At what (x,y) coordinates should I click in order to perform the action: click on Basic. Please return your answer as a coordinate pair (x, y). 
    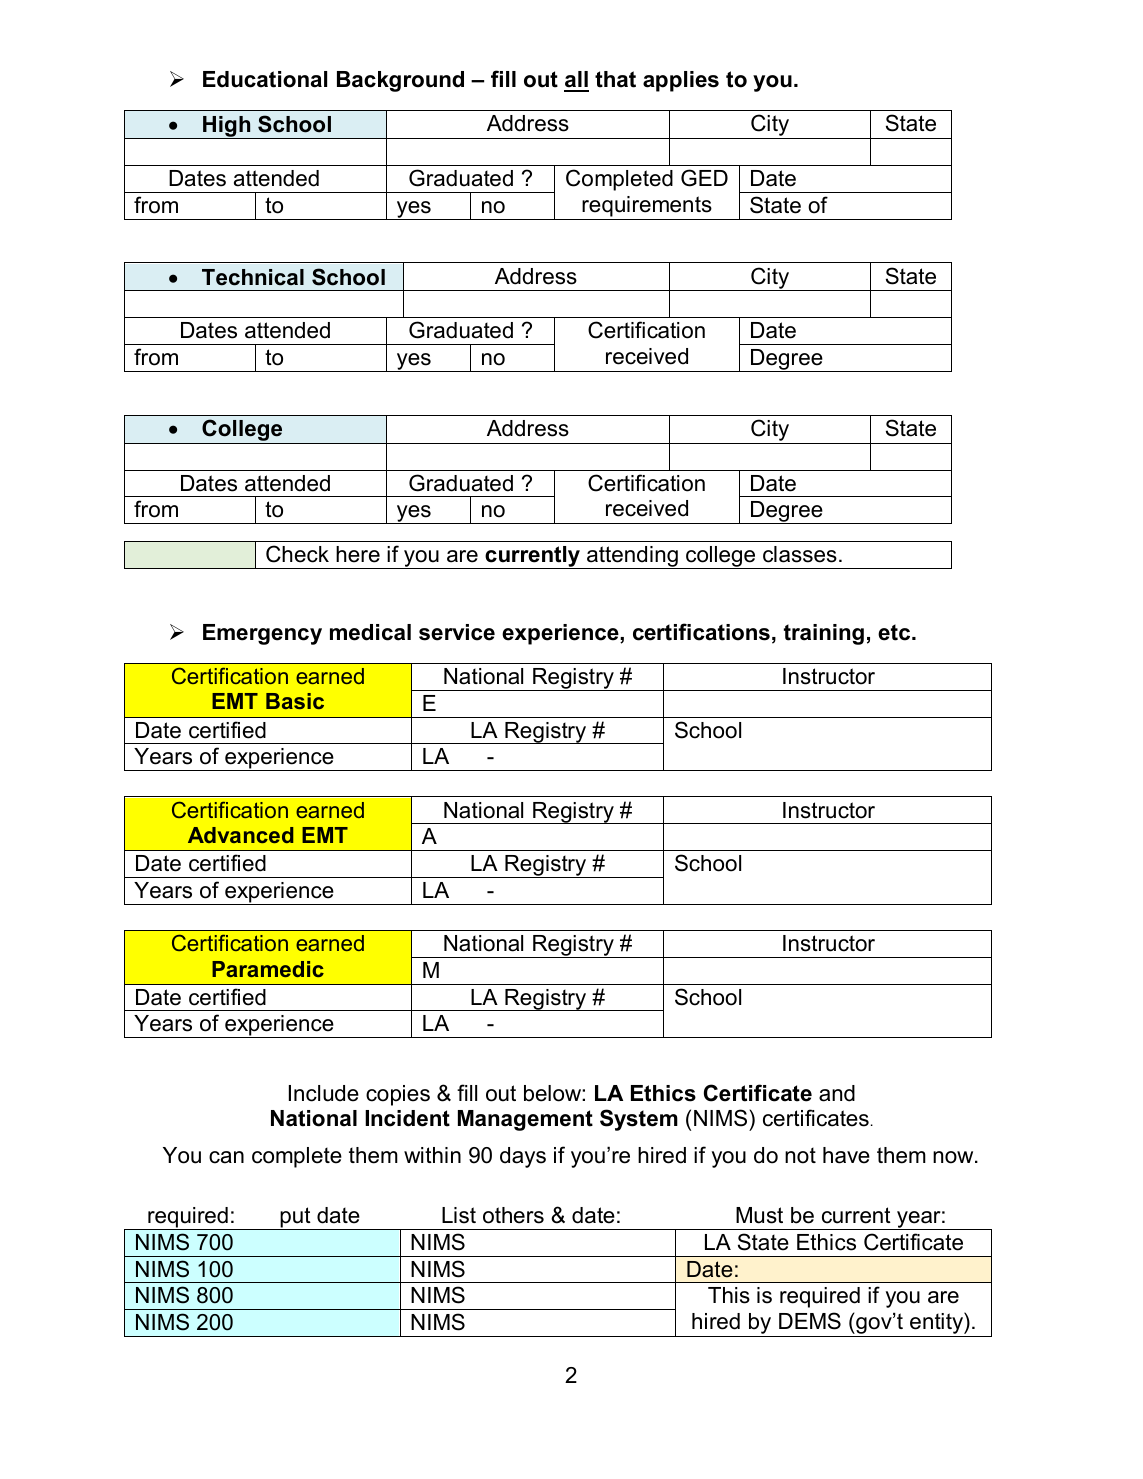
    Looking at the image, I should click on (295, 701).
